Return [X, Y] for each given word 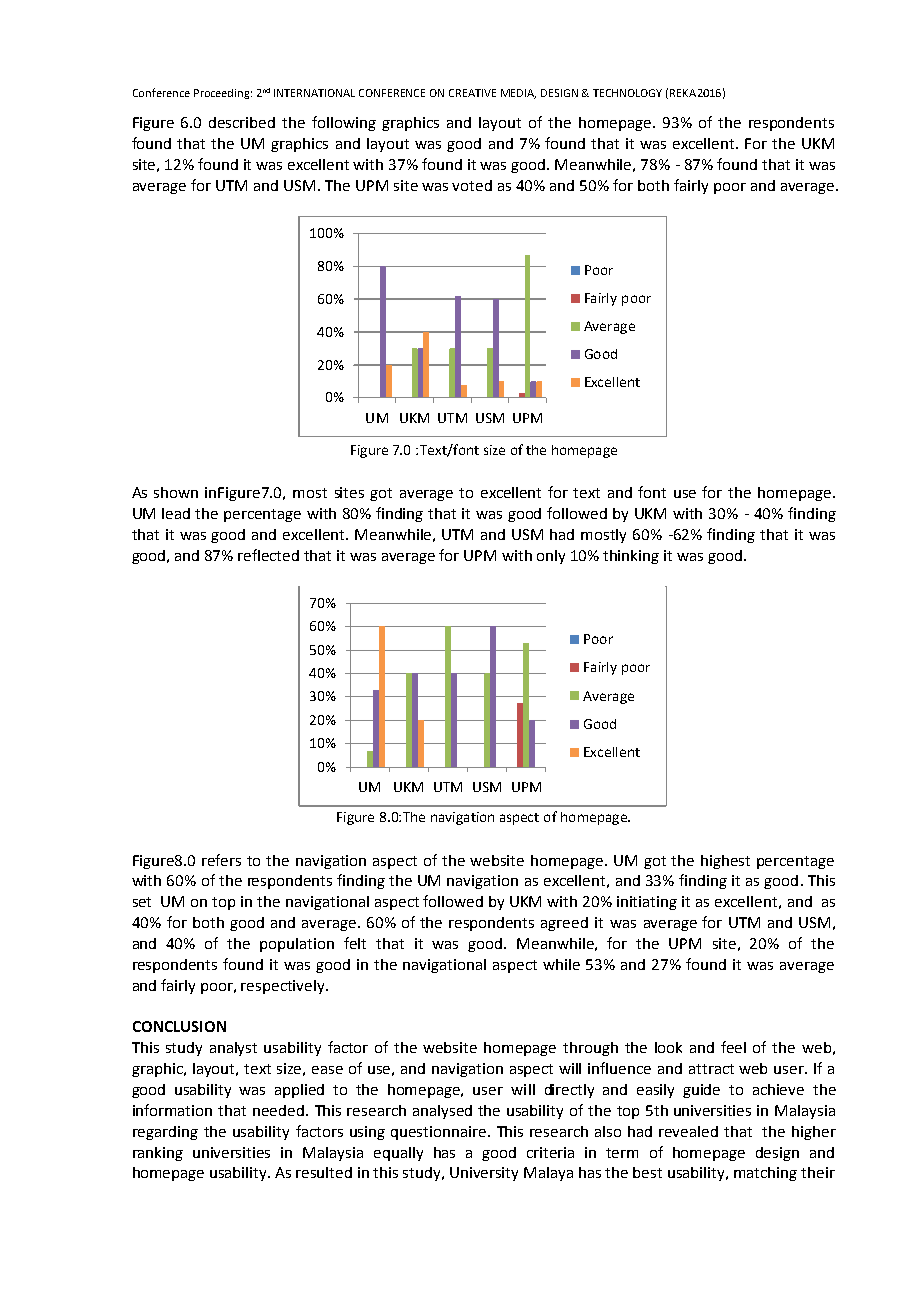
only [551, 557]
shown [176, 492]
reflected [268, 555]
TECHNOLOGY [627, 93]
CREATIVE [472, 93]
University [484, 1174]
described [242, 122]
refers [221, 860]
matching [765, 1174]
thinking [631, 557]
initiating [647, 903]
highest [725, 862]
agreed [564, 924]
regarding [165, 1133]
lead [176, 513]
